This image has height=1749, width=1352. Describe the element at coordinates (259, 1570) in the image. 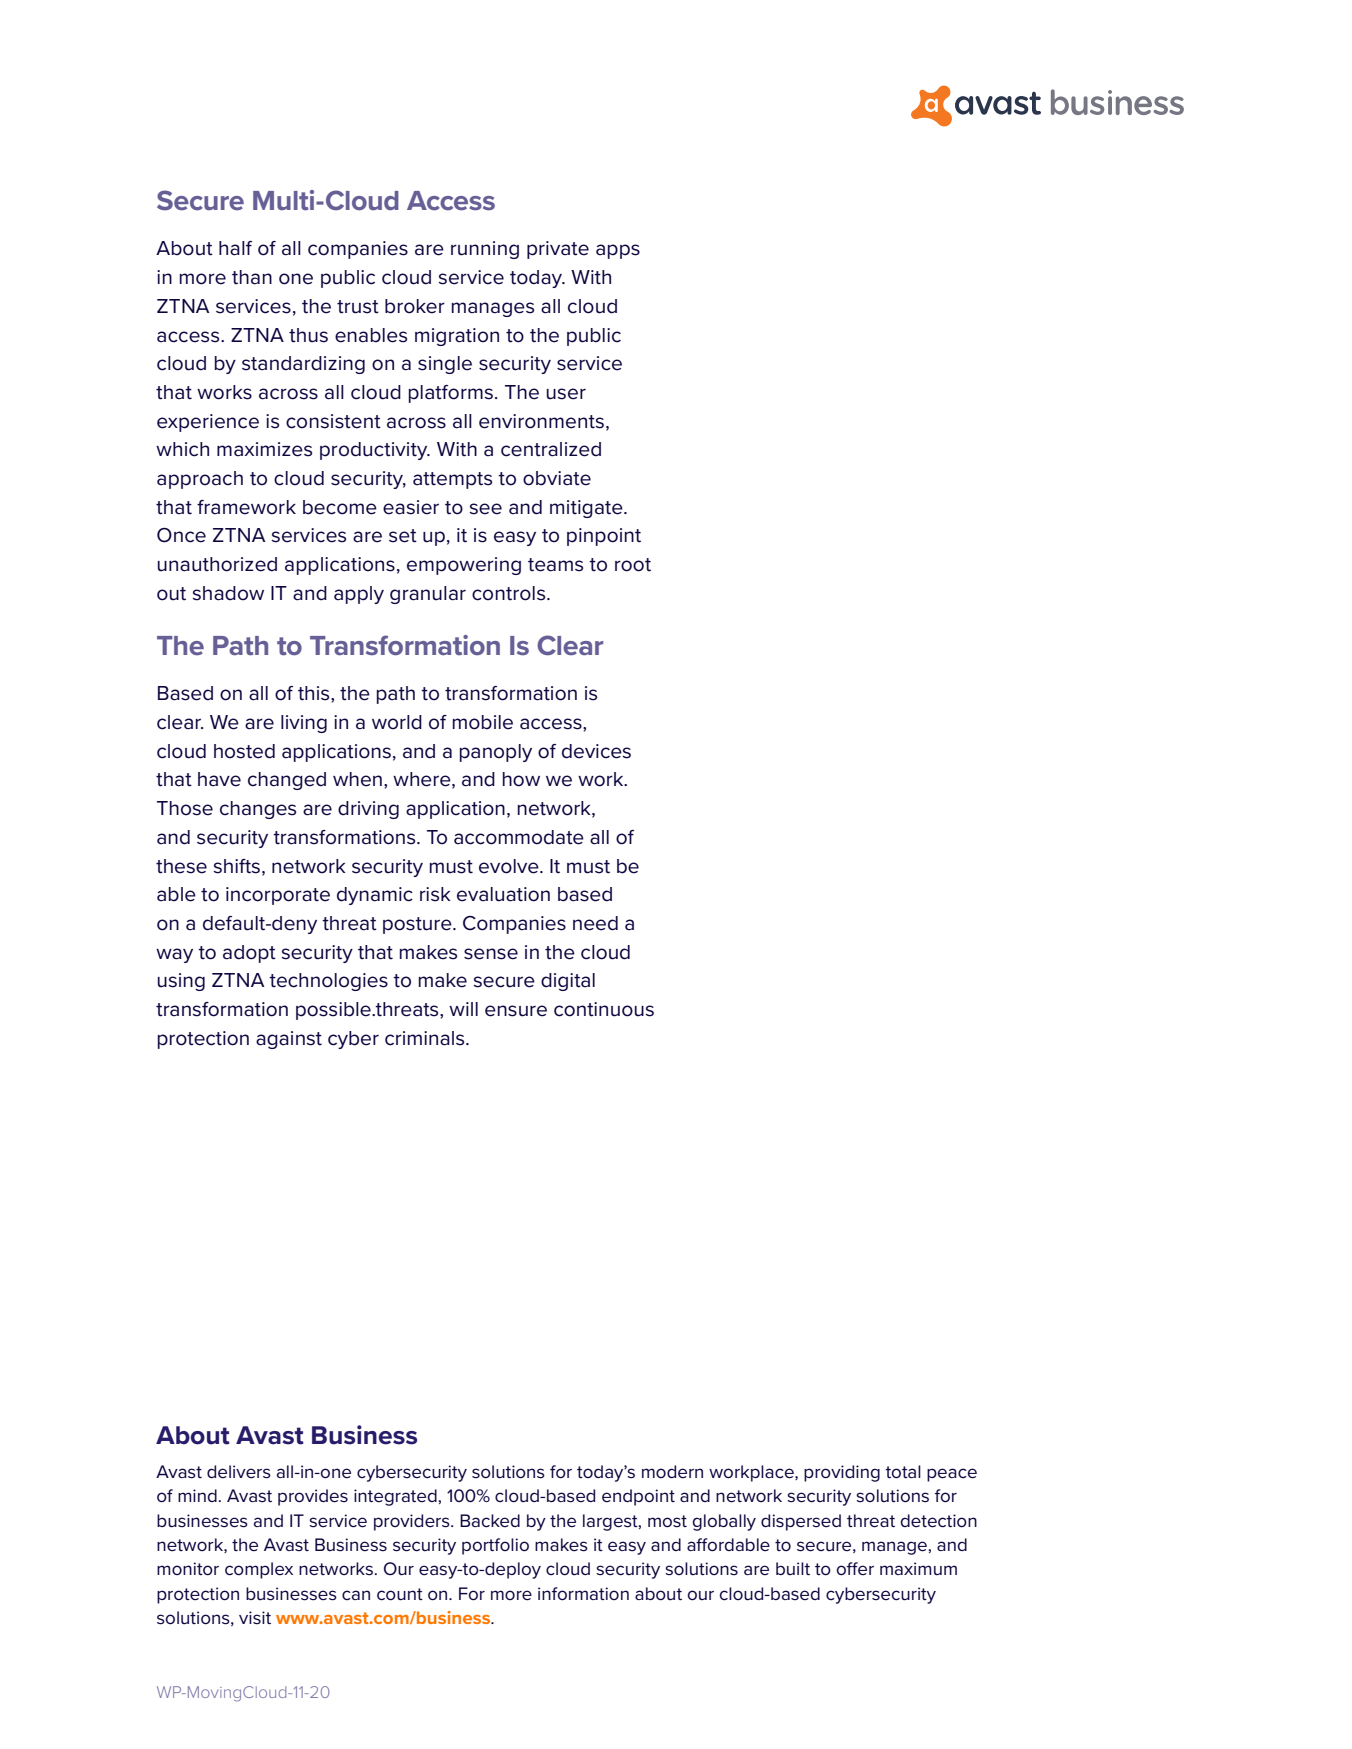

I see `complex` at that location.
